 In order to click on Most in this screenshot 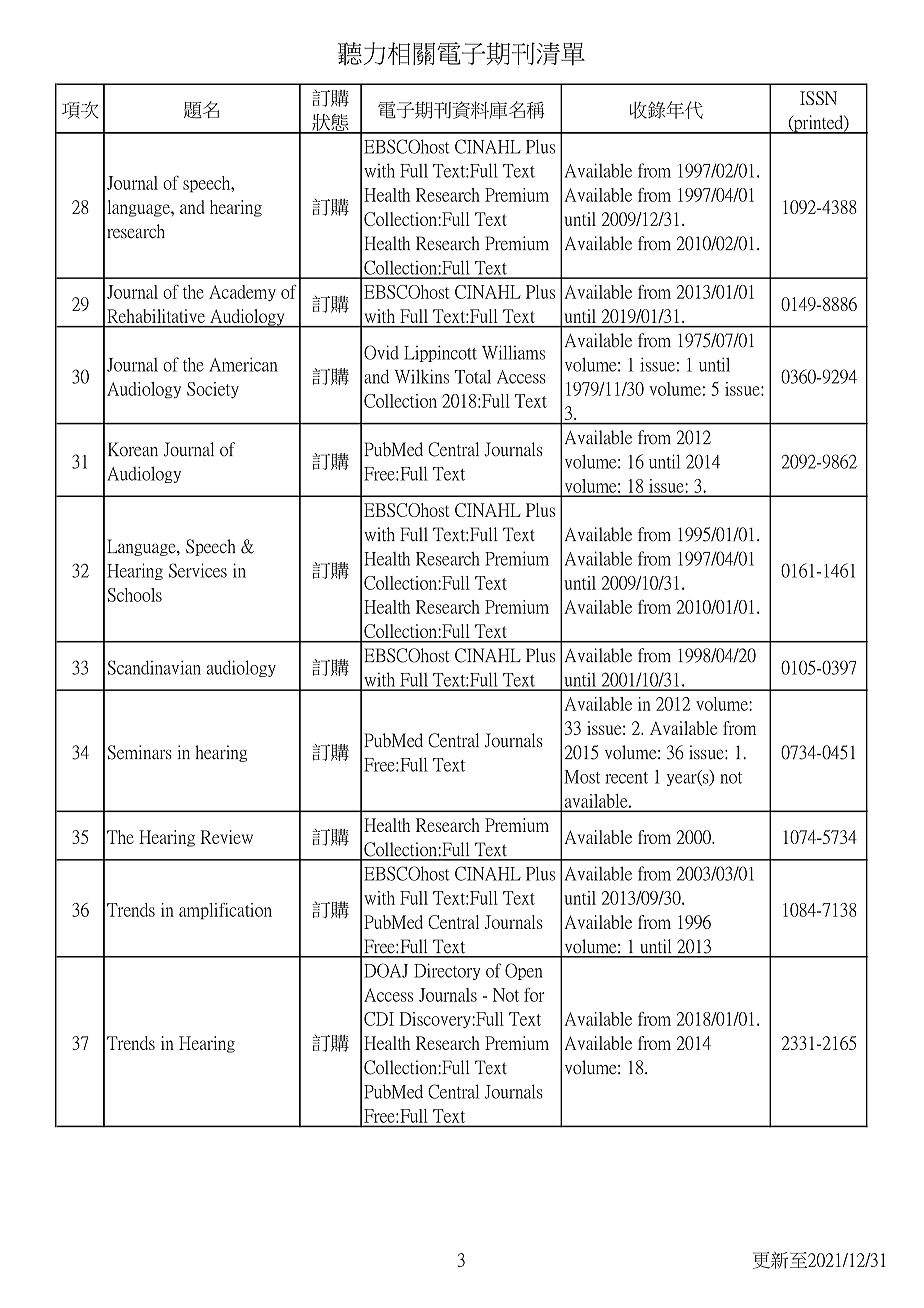, I will do `click(582, 777)`.
